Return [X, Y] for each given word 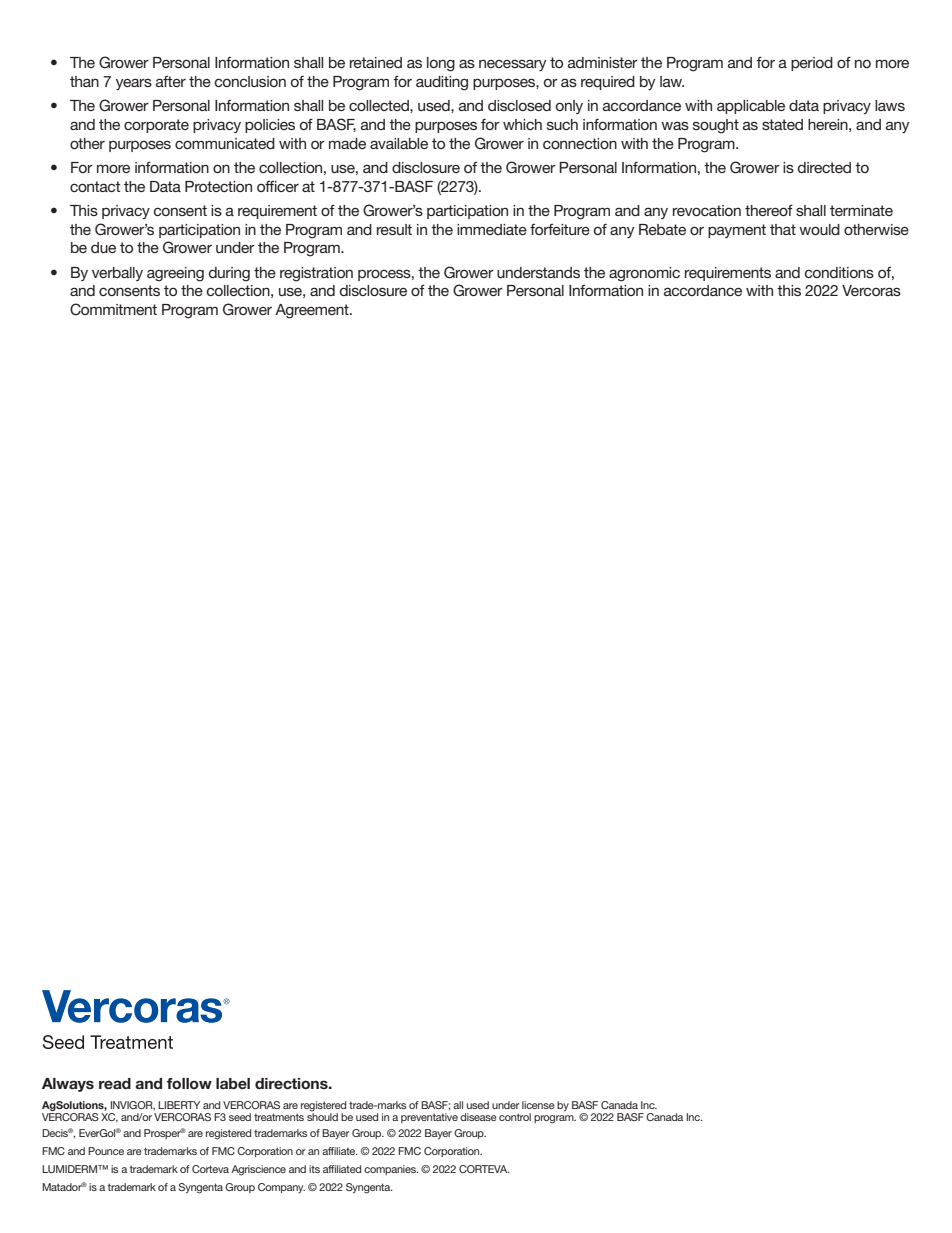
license [538, 1105]
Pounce [106, 1151]
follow [189, 1083]
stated [782, 124]
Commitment [113, 309]
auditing [442, 83]
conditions [839, 272]
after [171, 81]
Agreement [313, 311]
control [515, 1117]
